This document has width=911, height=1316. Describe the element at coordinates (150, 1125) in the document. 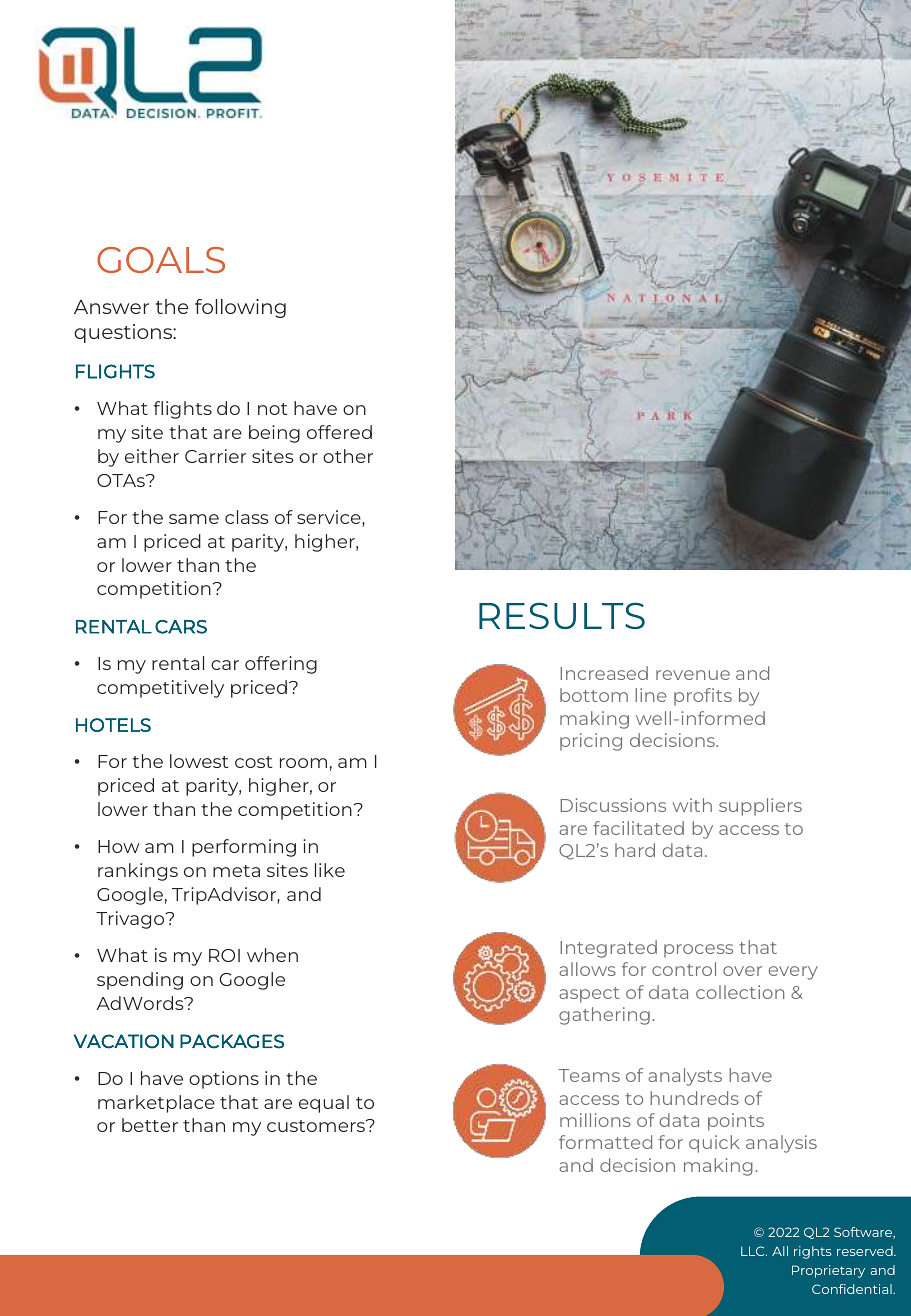

I see `better` at that location.
